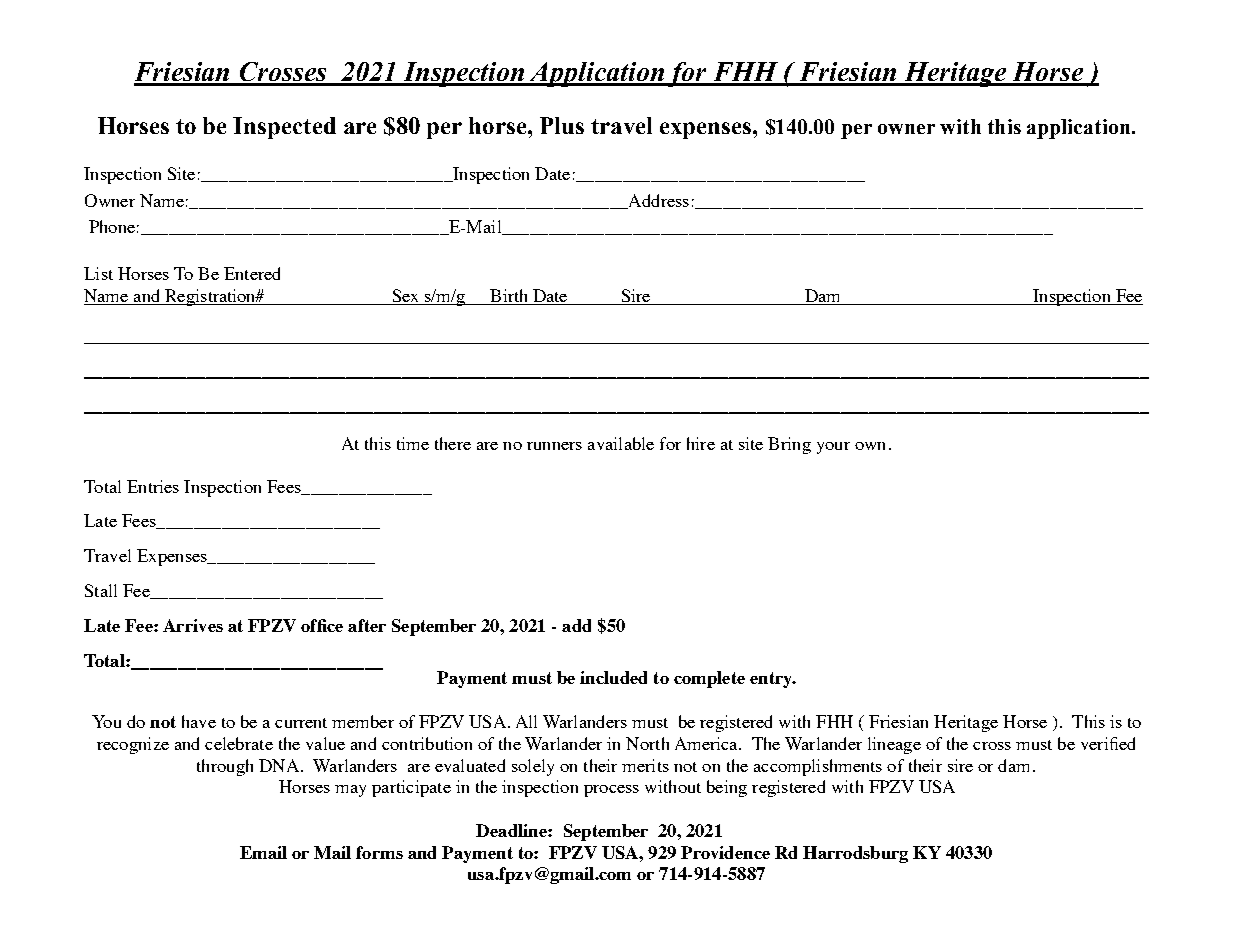 The width and height of the image is (1233, 952). What do you see at coordinates (833, 448) in the image?
I see `your` at bounding box center [833, 448].
